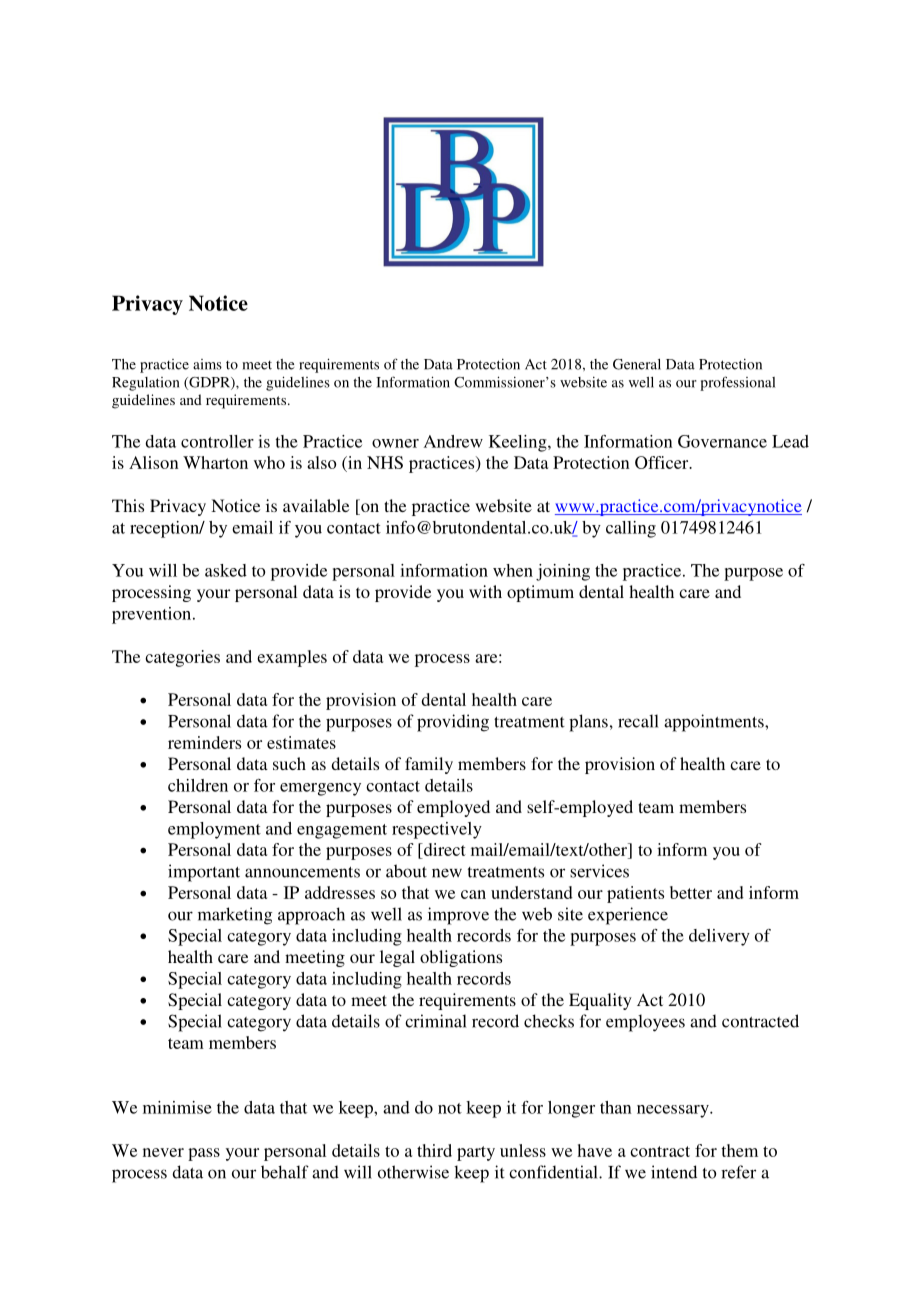 This image has height=1308, width=924. Describe the element at coordinates (715, 723) in the image. I see `appointments` at that location.
